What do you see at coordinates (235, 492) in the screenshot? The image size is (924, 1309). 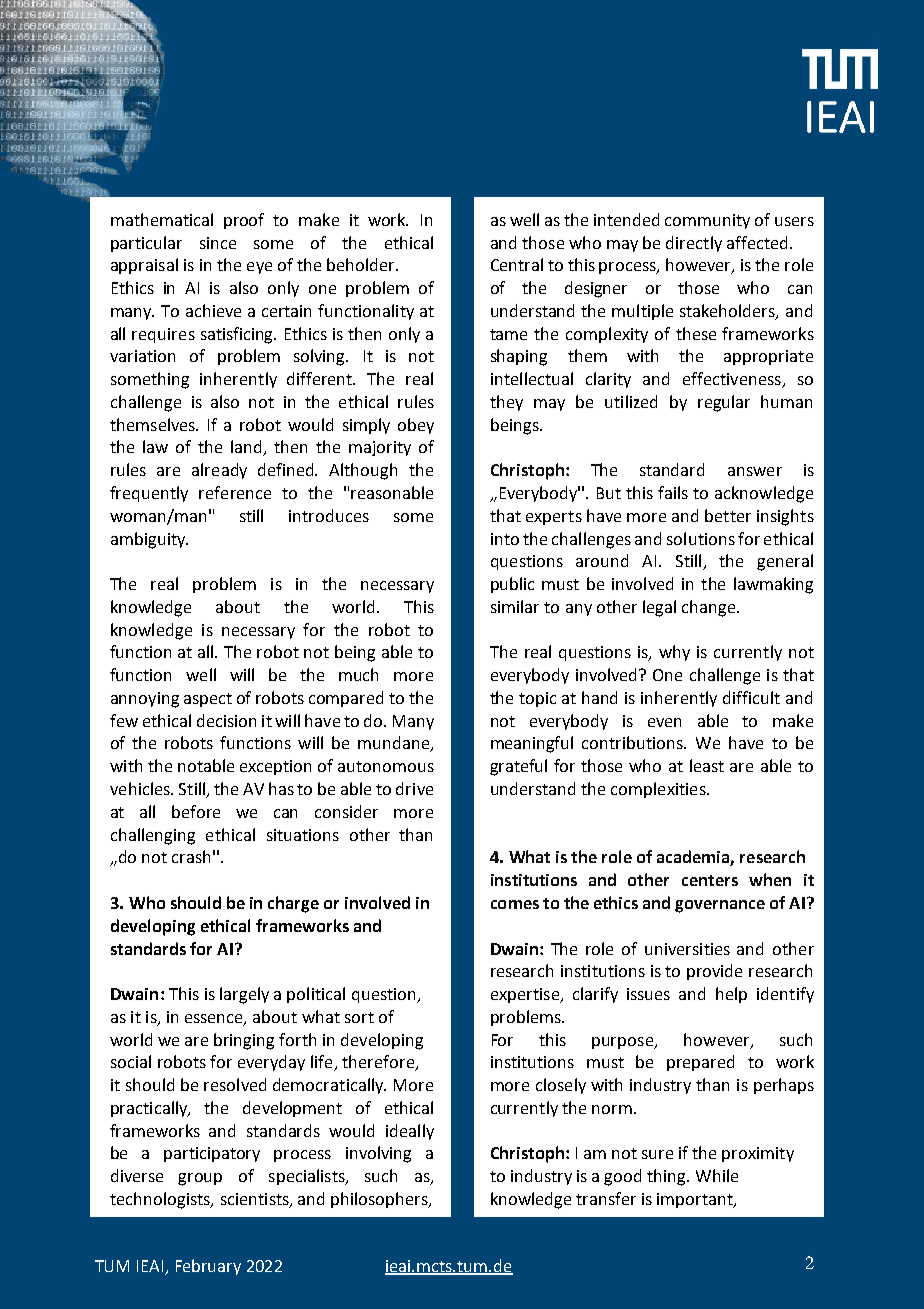 I see `reference` at bounding box center [235, 492].
